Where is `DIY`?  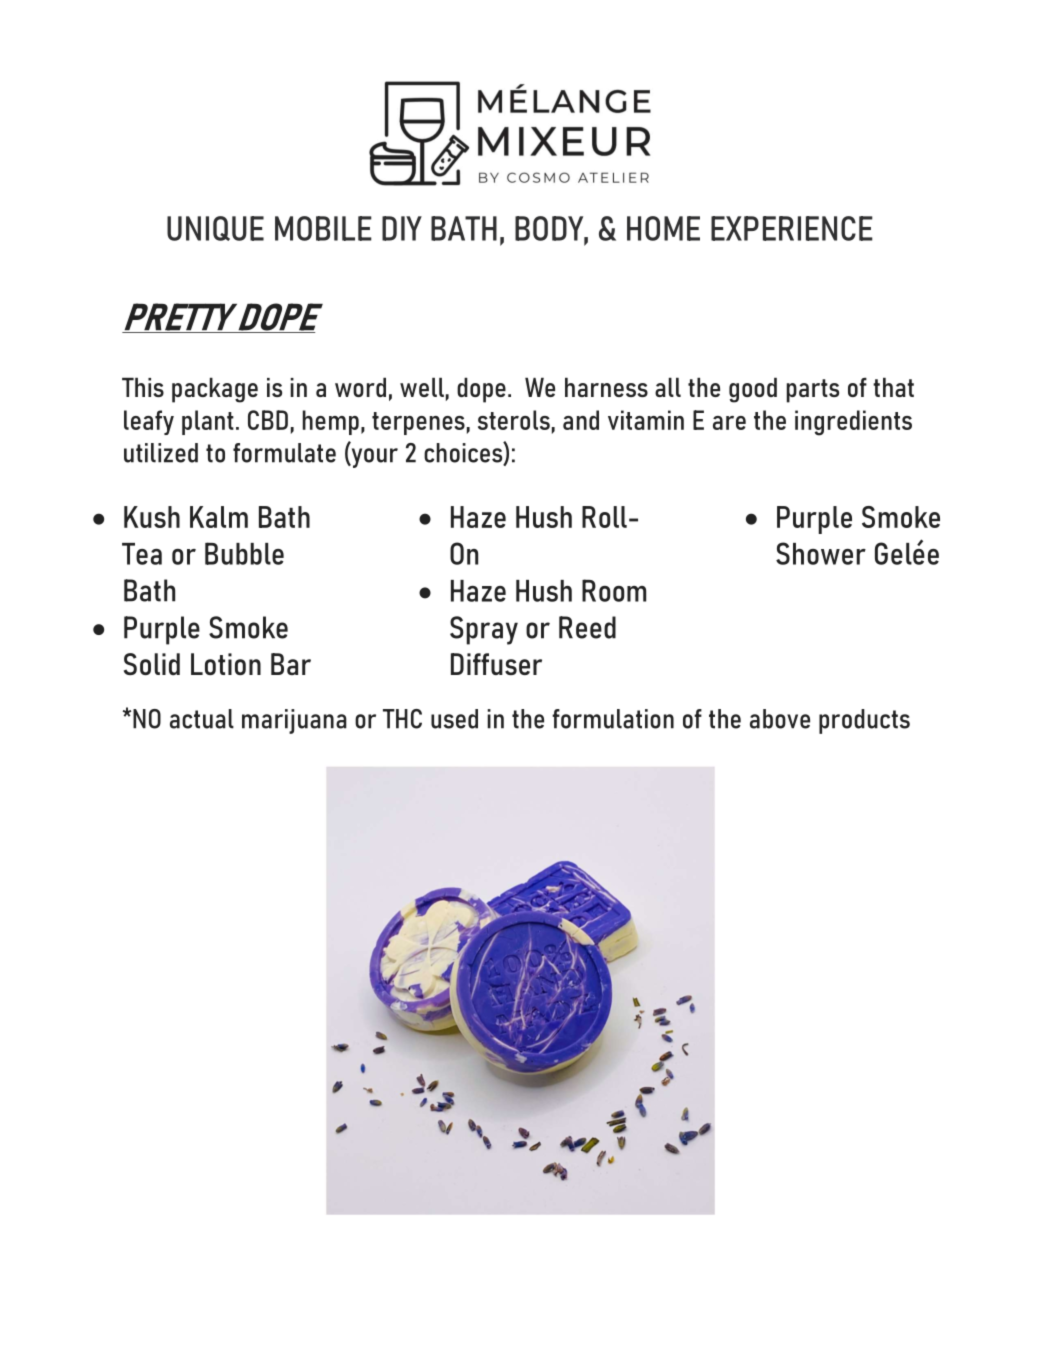
DIY is located at coordinates (402, 228).
